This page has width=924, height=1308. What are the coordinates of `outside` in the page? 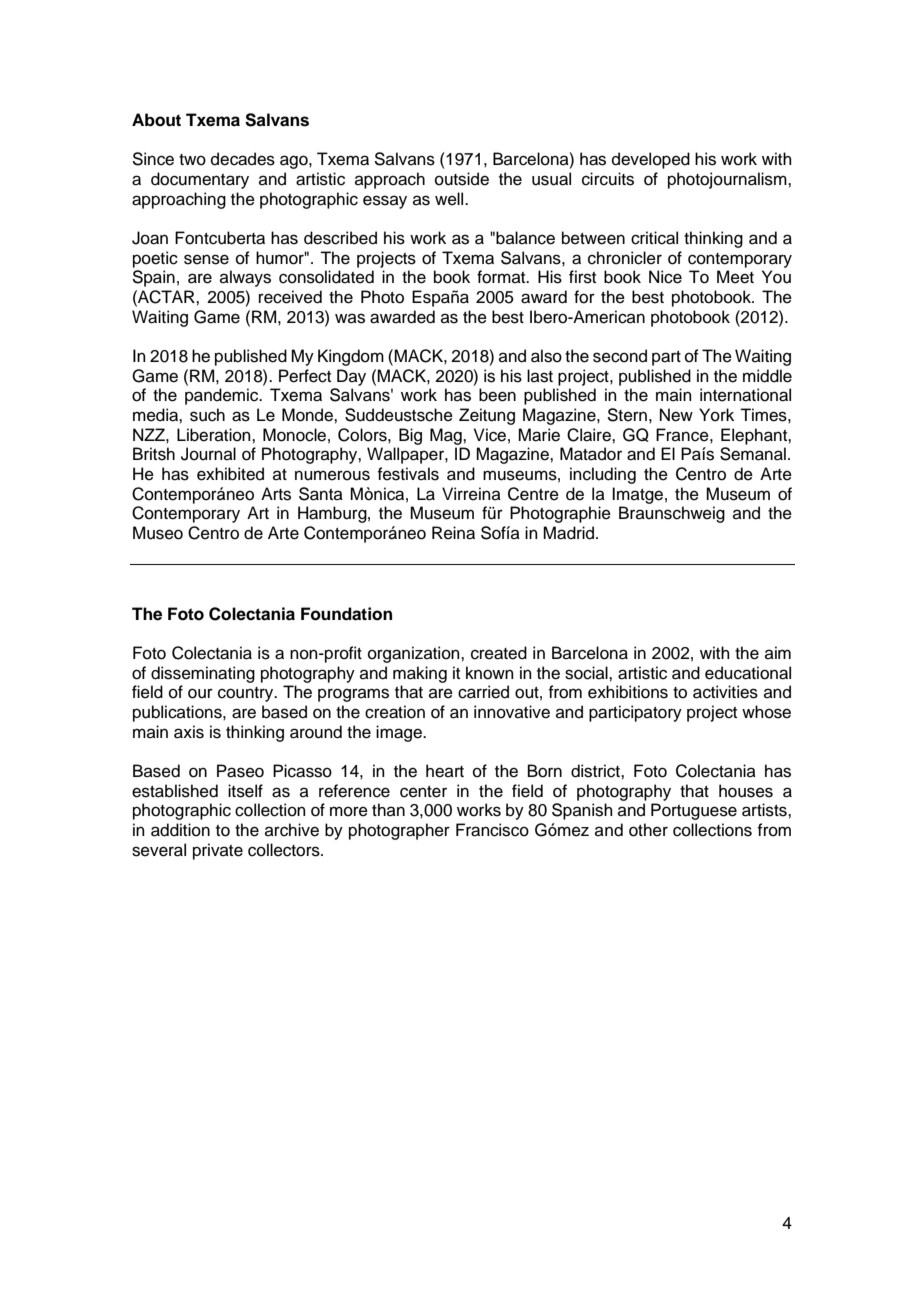 It's located at (462, 179).
